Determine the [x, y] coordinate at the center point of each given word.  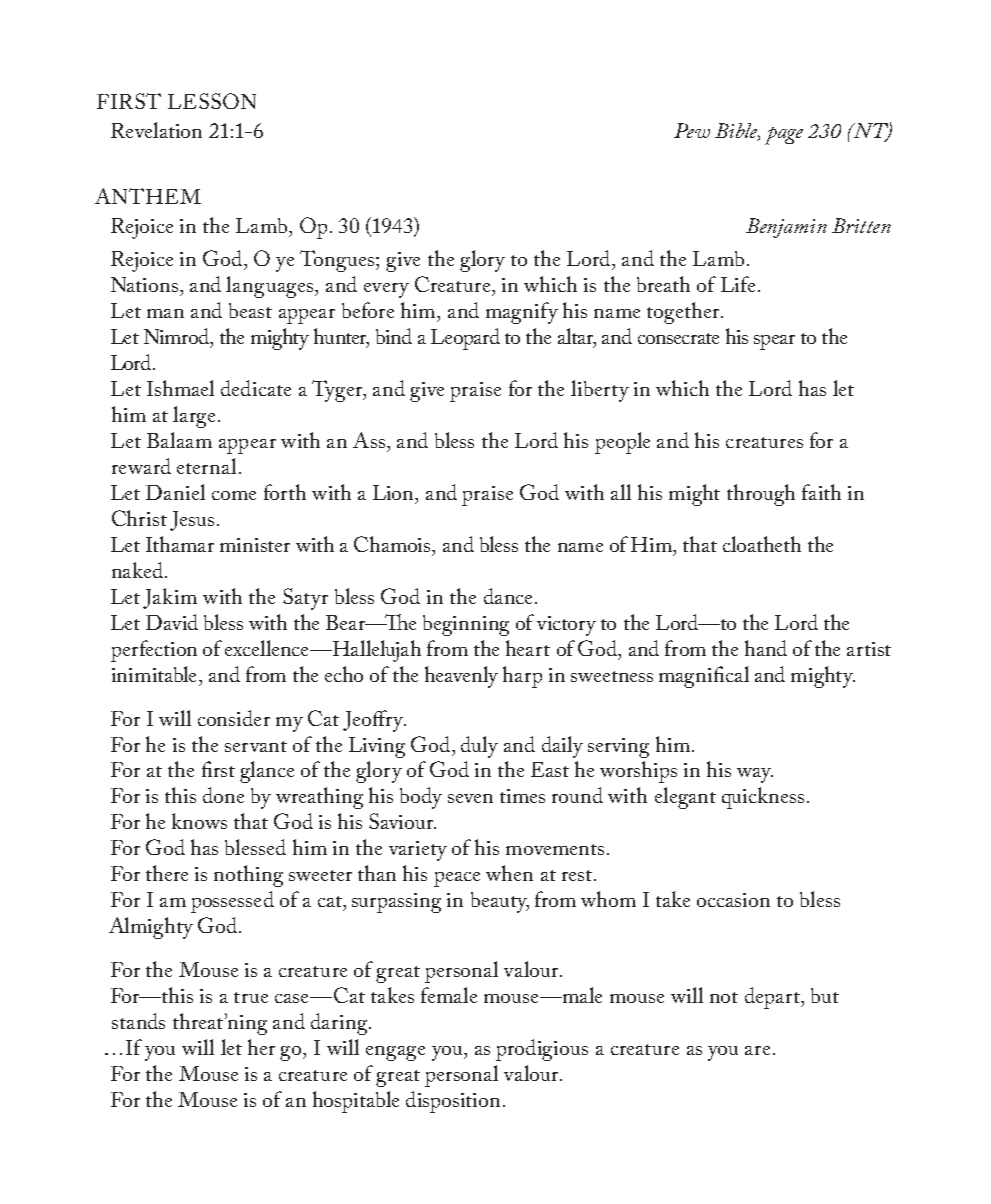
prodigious [542, 1050]
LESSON [212, 101]
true [251, 997]
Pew [692, 130]
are [757, 1050]
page [784, 136]
